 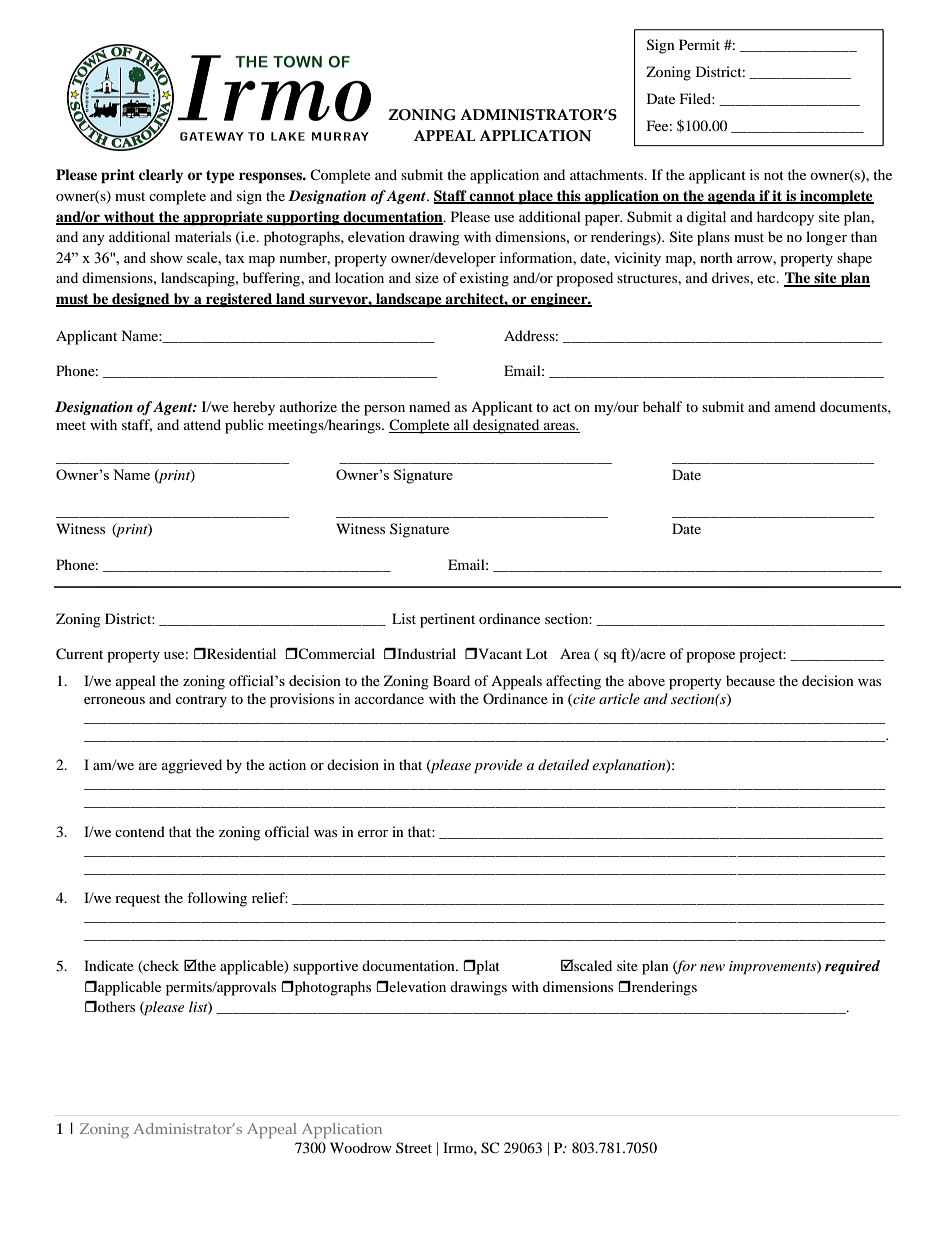 I want to click on Board, so click(x=451, y=680).
